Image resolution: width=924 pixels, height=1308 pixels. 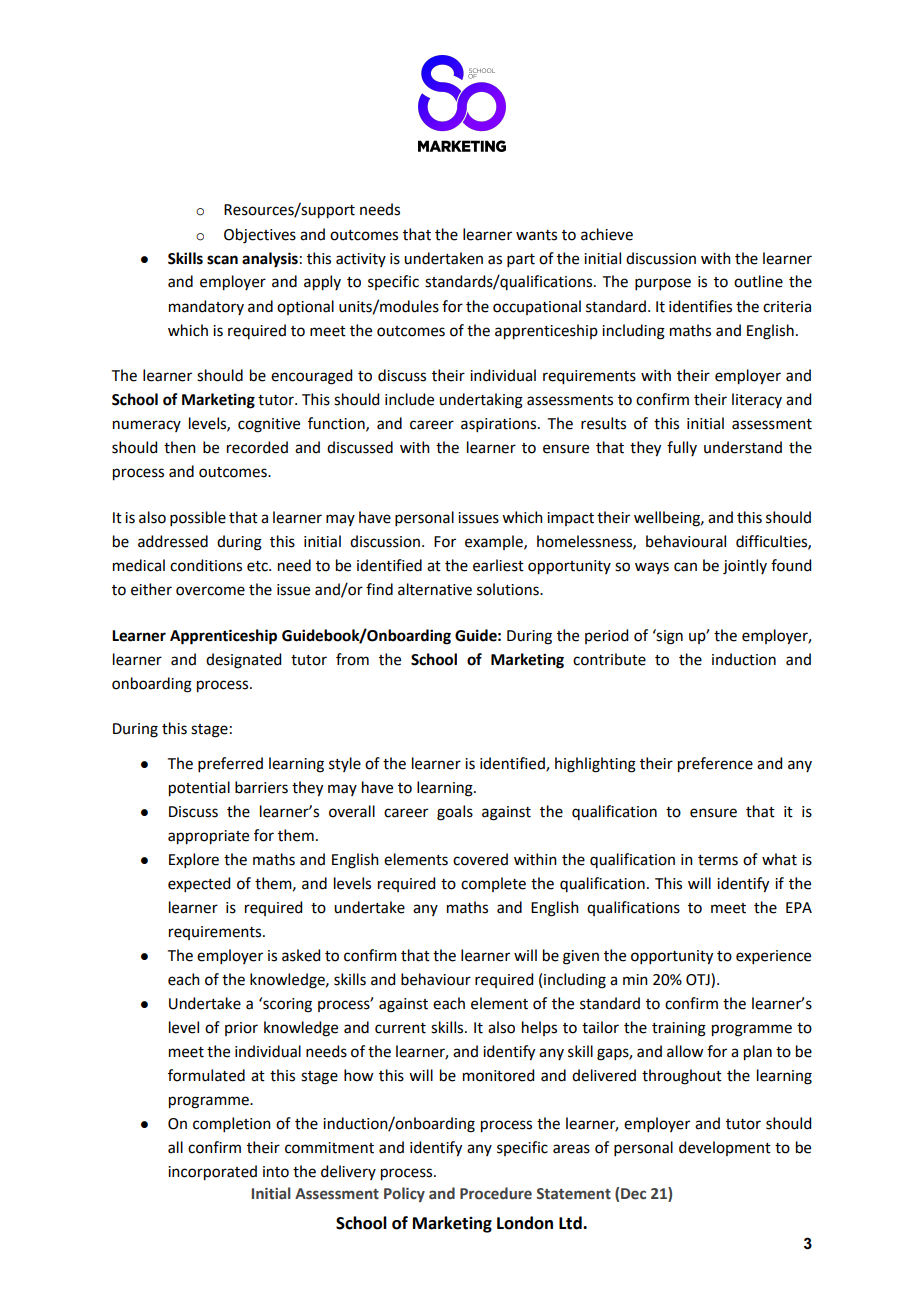 What do you see at coordinates (521, 260) in the document?
I see `part` at bounding box center [521, 260].
